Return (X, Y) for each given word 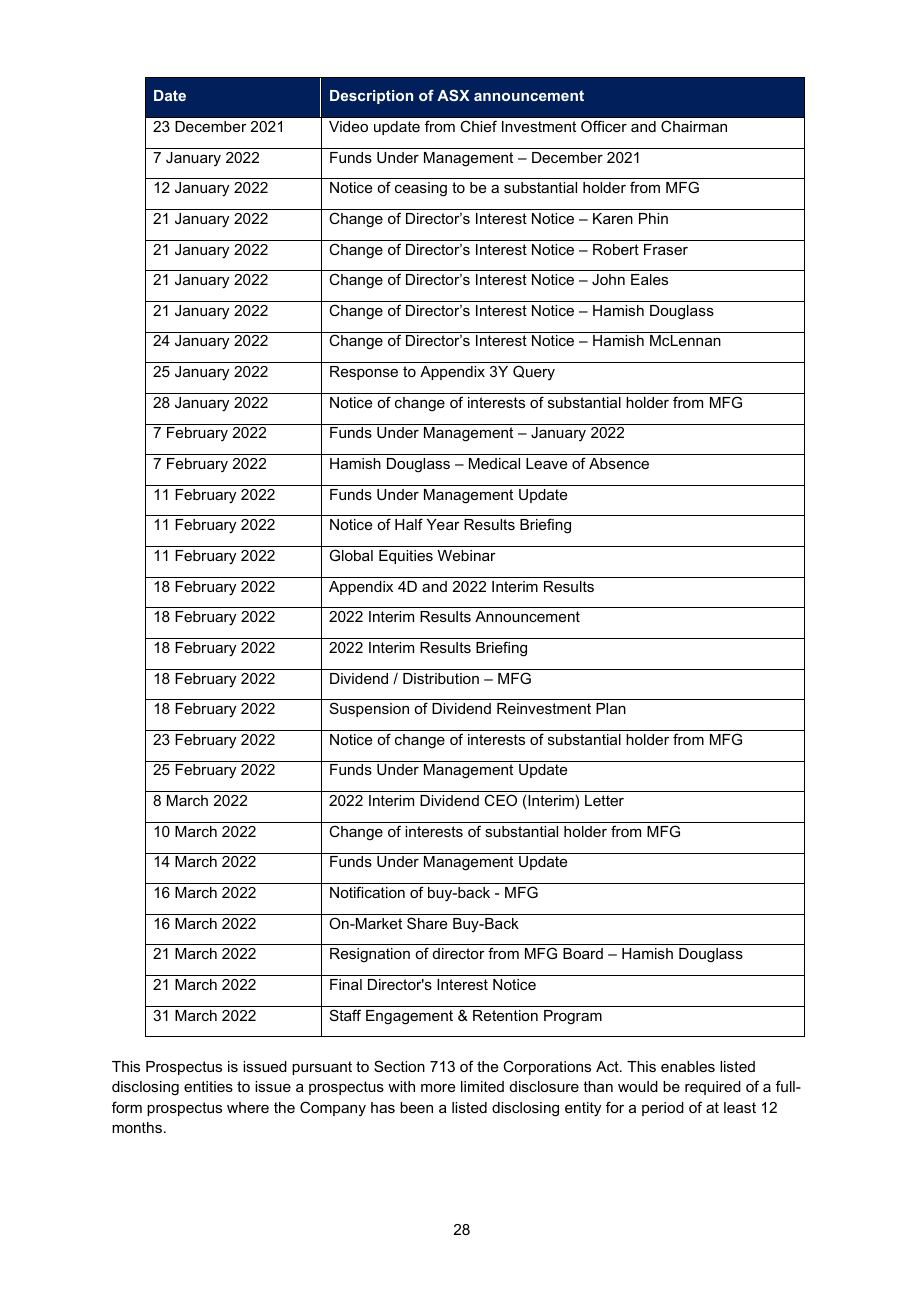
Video (348, 126)
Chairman (694, 126)
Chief (478, 126)
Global (351, 555)
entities (208, 1086)
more (438, 1088)
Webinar (467, 555)
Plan (611, 708)
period (663, 1109)
